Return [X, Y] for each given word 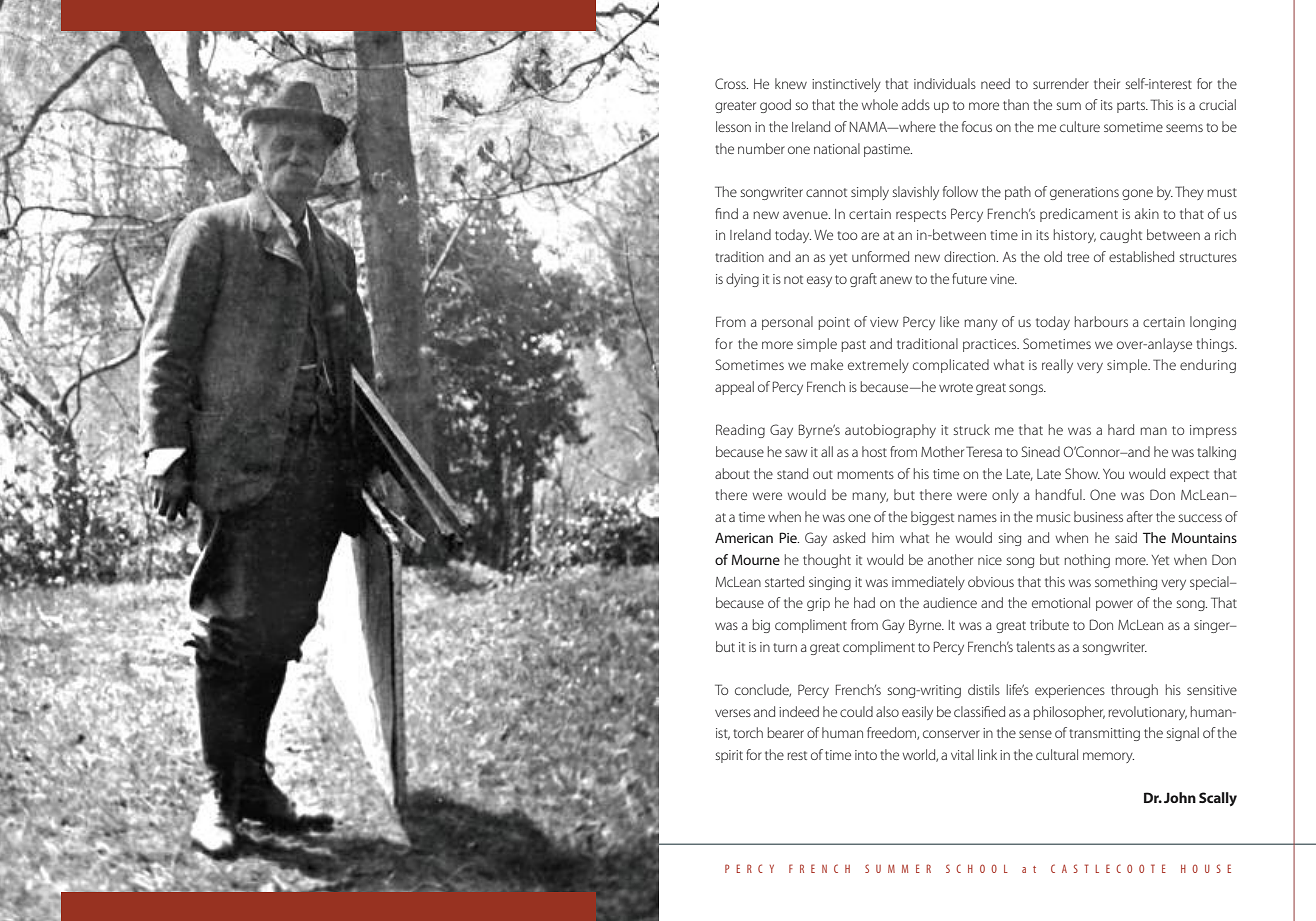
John [1180, 797]
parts [1132, 107]
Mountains [1204, 537]
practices [991, 345]
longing [1213, 323]
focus [977, 126]
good [775, 106]
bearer [785, 732]
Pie [789, 537]
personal [787, 323]
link [987, 754]
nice [990, 560]
